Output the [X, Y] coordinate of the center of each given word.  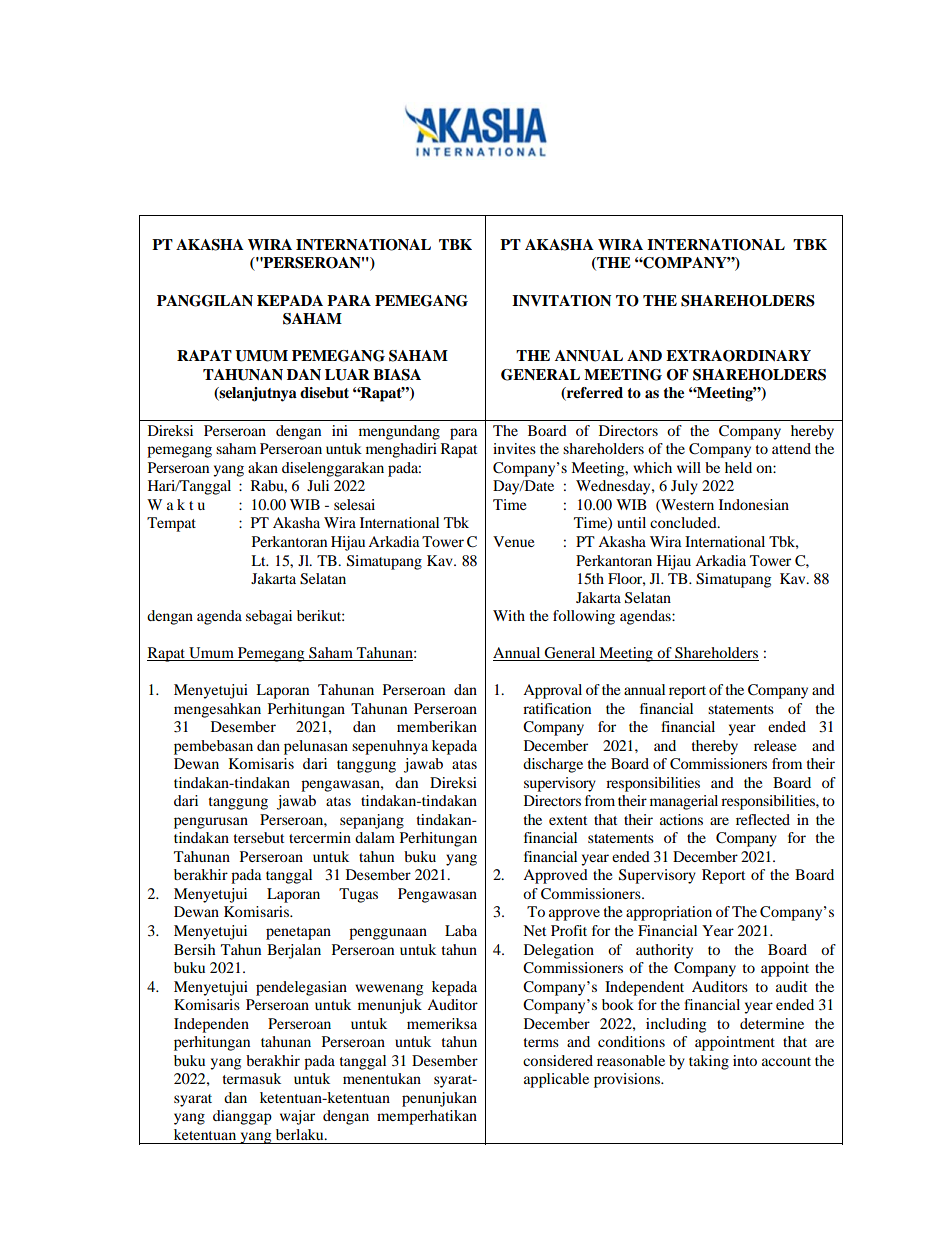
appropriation [669, 913]
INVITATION [562, 301]
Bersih [195, 949]
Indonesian [754, 504]
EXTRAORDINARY [738, 356]
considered [558, 1060]
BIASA [397, 375]
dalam [375, 837]
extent [568, 820]
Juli [318, 485]
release [775, 745]
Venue [513, 541]
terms [541, 1042]
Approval [552, 691]
